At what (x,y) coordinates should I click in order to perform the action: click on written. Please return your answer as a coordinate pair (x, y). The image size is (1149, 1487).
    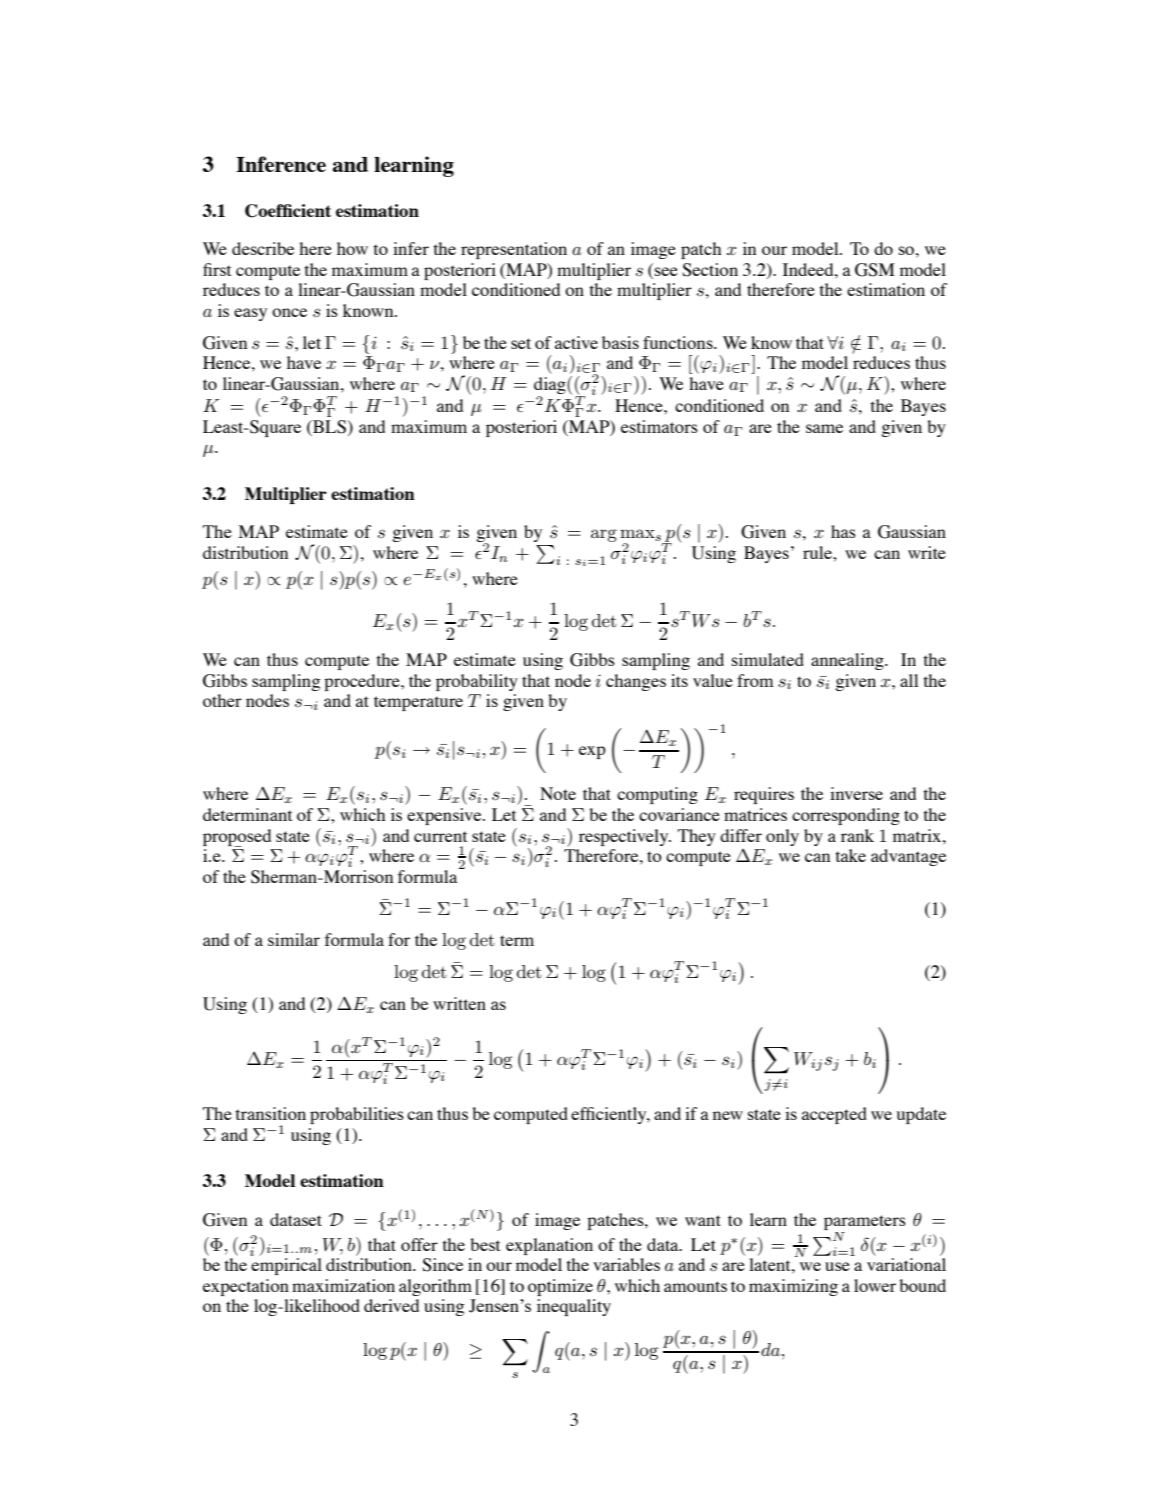
    Looking at the image, I should click on (459, 1003).
